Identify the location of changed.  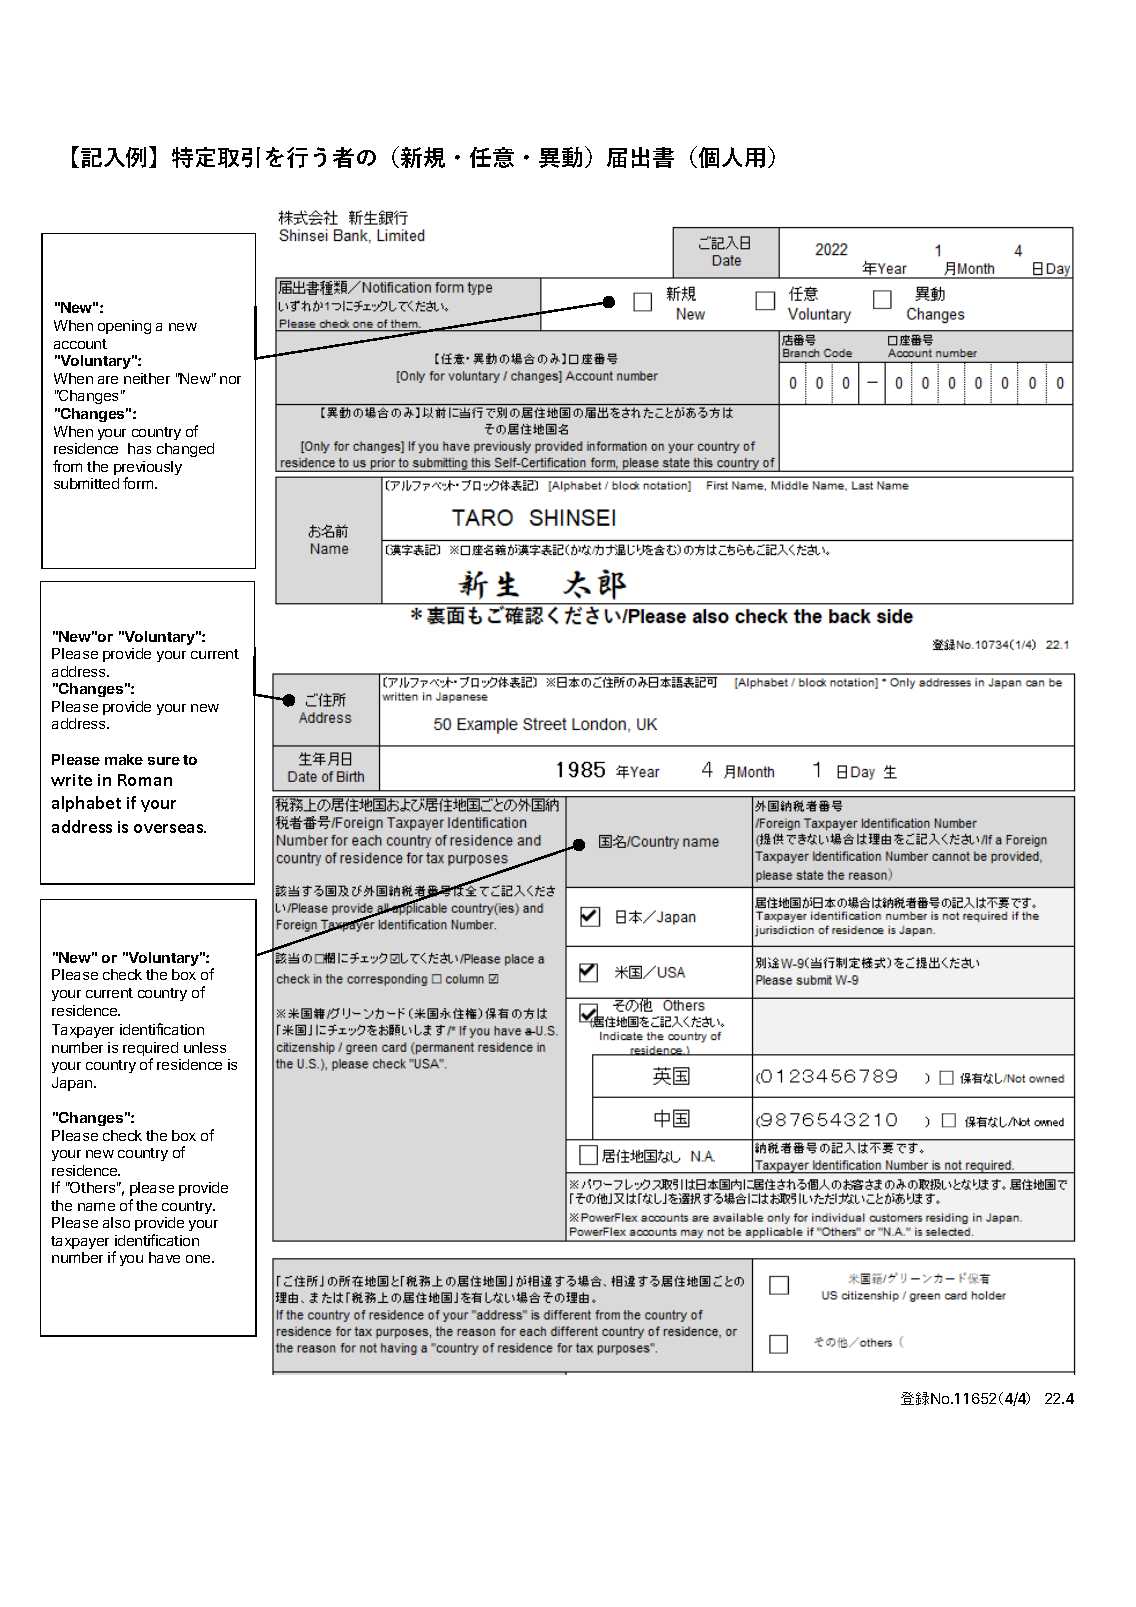
(185, 450).
